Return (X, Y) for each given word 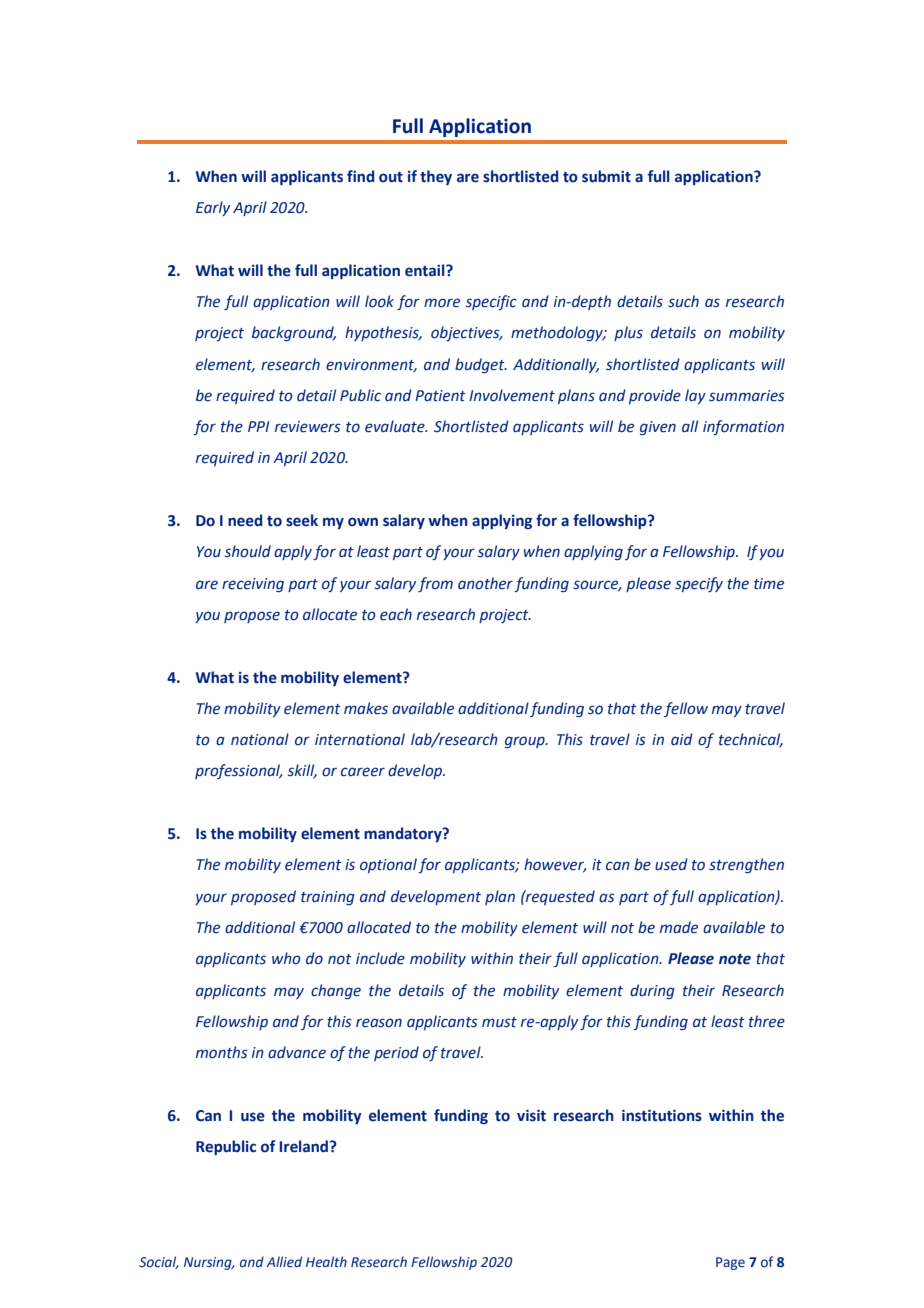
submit (606, 176)
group (526, 742)
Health (326, 1261)
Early (213, 208)
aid (682, 739)
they (436, 177)
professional (238, 771)
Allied (284, 1261)
